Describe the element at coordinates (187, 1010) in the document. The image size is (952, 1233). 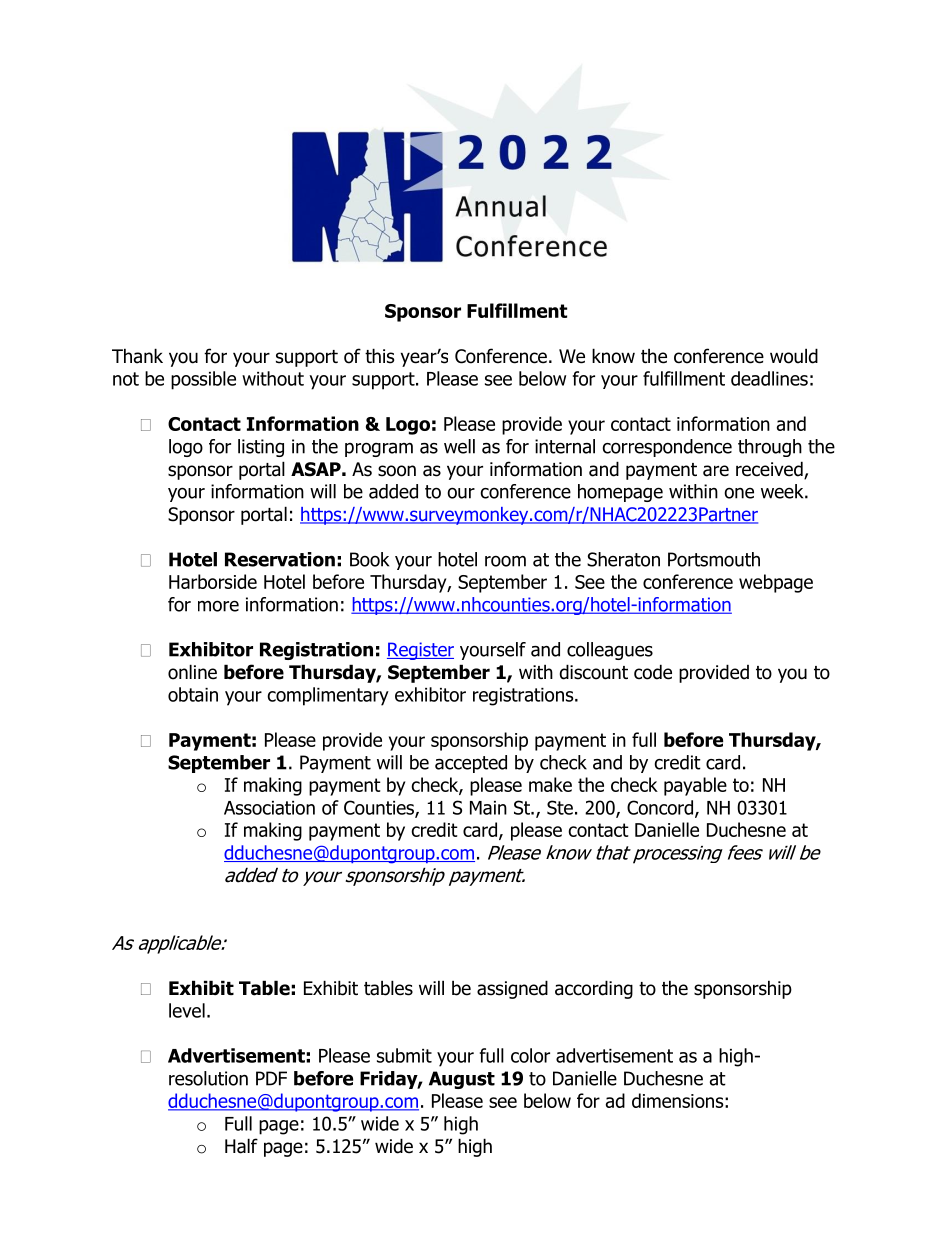
I see `level` at that location.
